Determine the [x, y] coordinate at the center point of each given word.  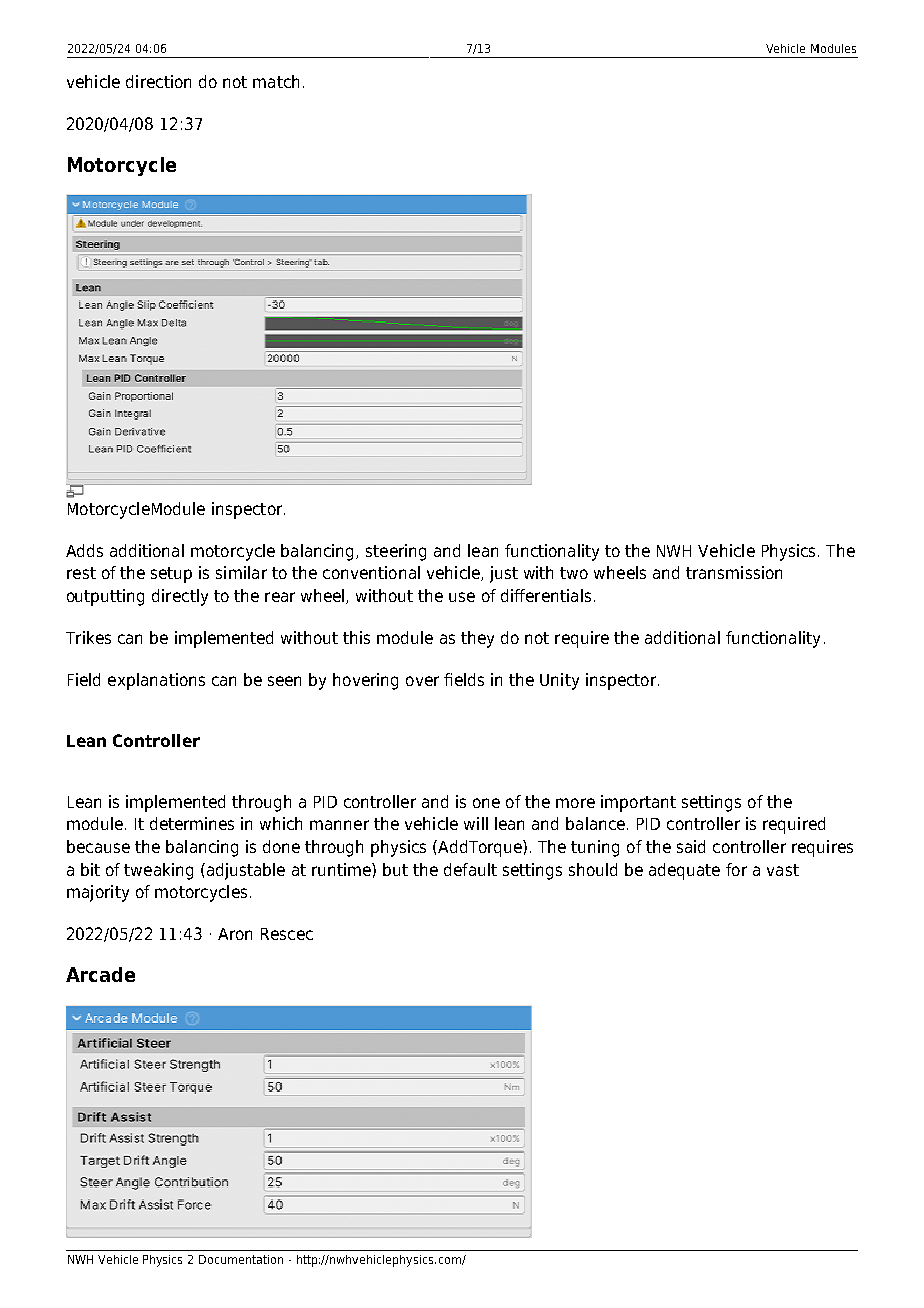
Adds [84, 550]
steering [396, 552]
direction [158, 81]
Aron [235, 934]
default [470, 869]
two [574, 573]
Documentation [241, 1259]
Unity [559, 681]
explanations [156, 681]
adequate [684, 871]
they [477, 639]
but [395, 869]
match [276, 81]
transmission [734, 572]
